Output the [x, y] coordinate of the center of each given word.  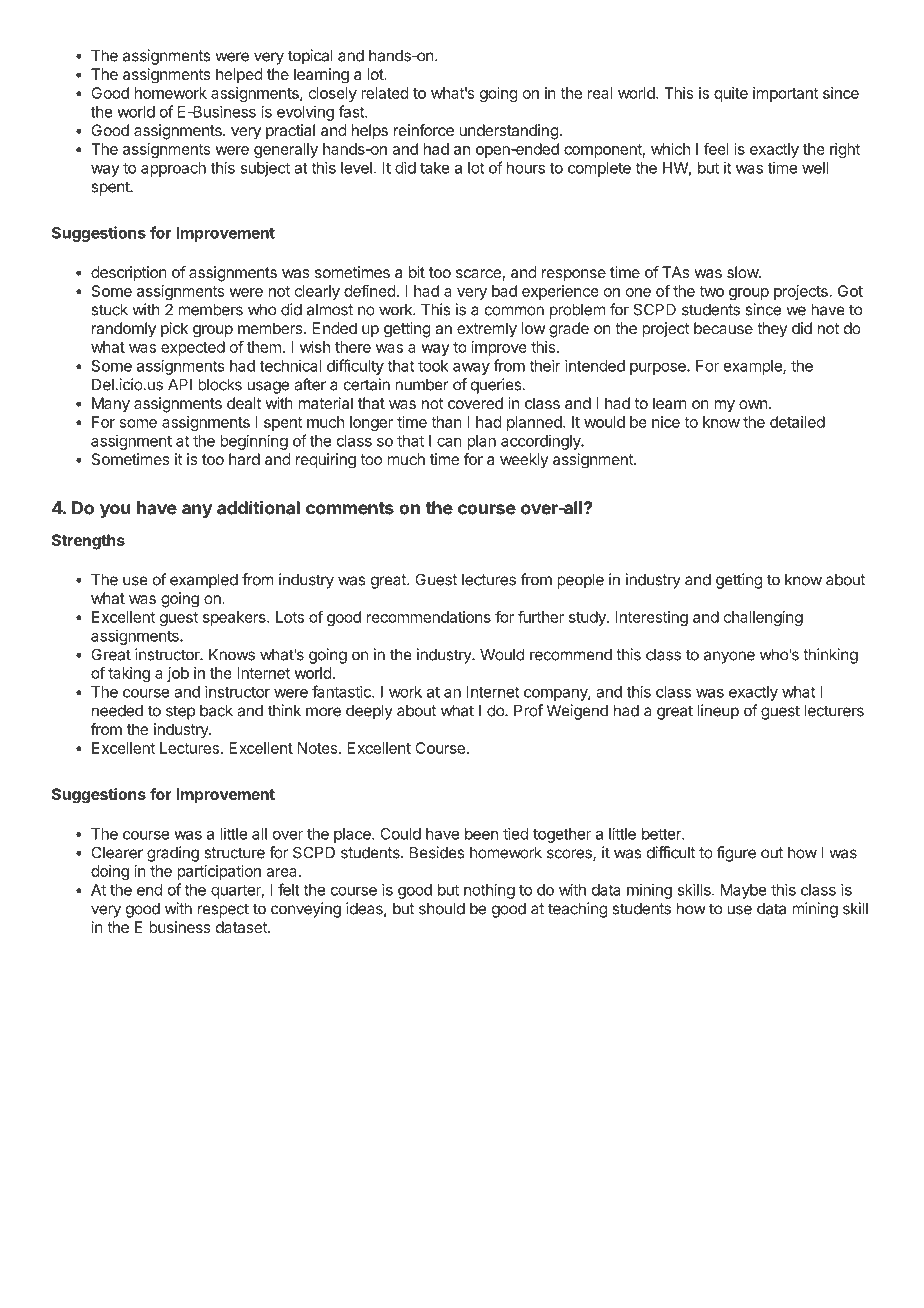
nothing [489, 891]
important [785, 94]
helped [239, 75]
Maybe [744, 891]
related [384, 93]
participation [219, 872]
